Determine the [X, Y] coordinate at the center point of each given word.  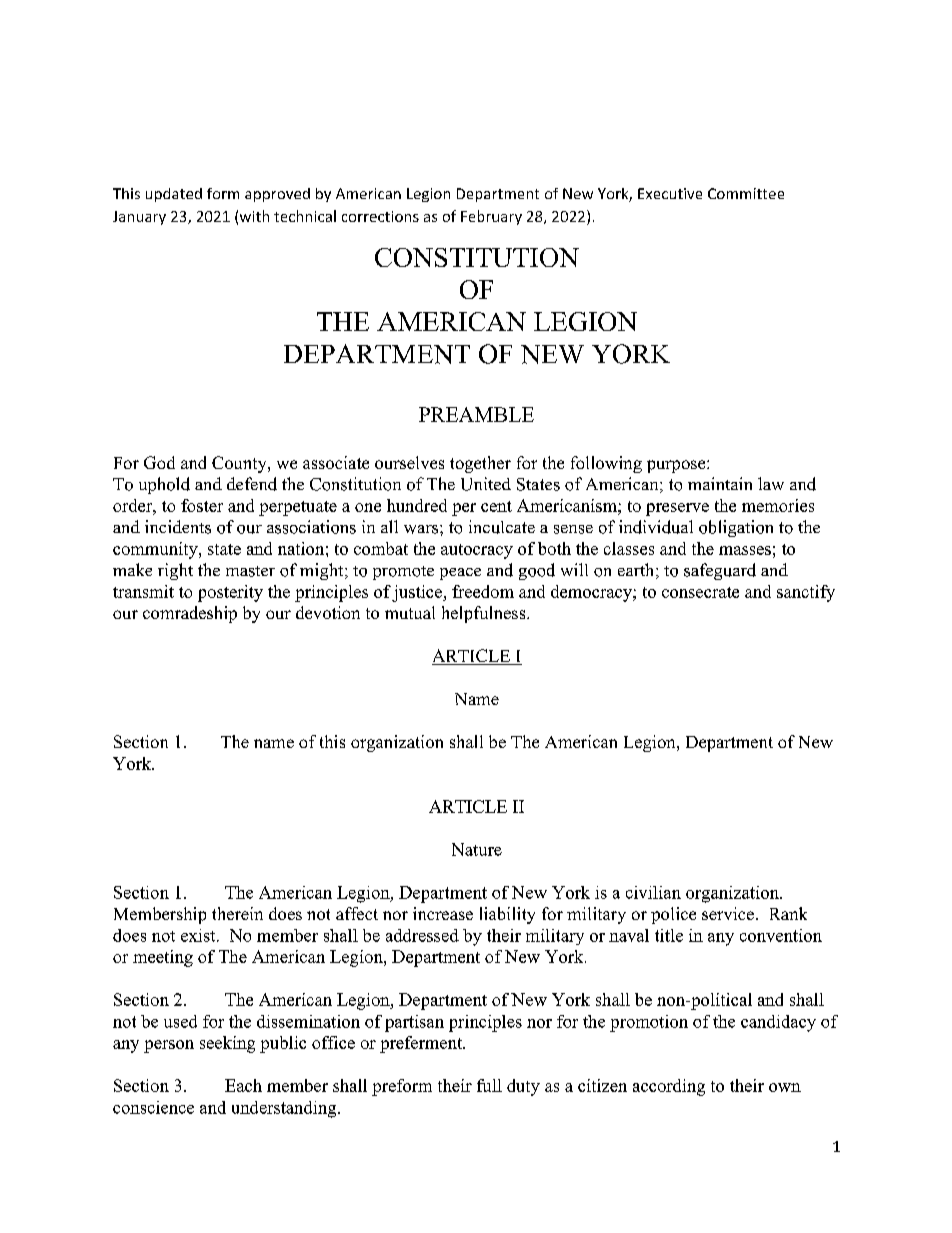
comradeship [190, 614]
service [728, 913]
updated [174, 195]
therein [237, 913]
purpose [677, 466]
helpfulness [485, 614]
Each [243, 1085]
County [240, 464]
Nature [477, 849]
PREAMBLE [476, 414]
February [491, 217]
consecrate [700, 592]
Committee [746, 193]
